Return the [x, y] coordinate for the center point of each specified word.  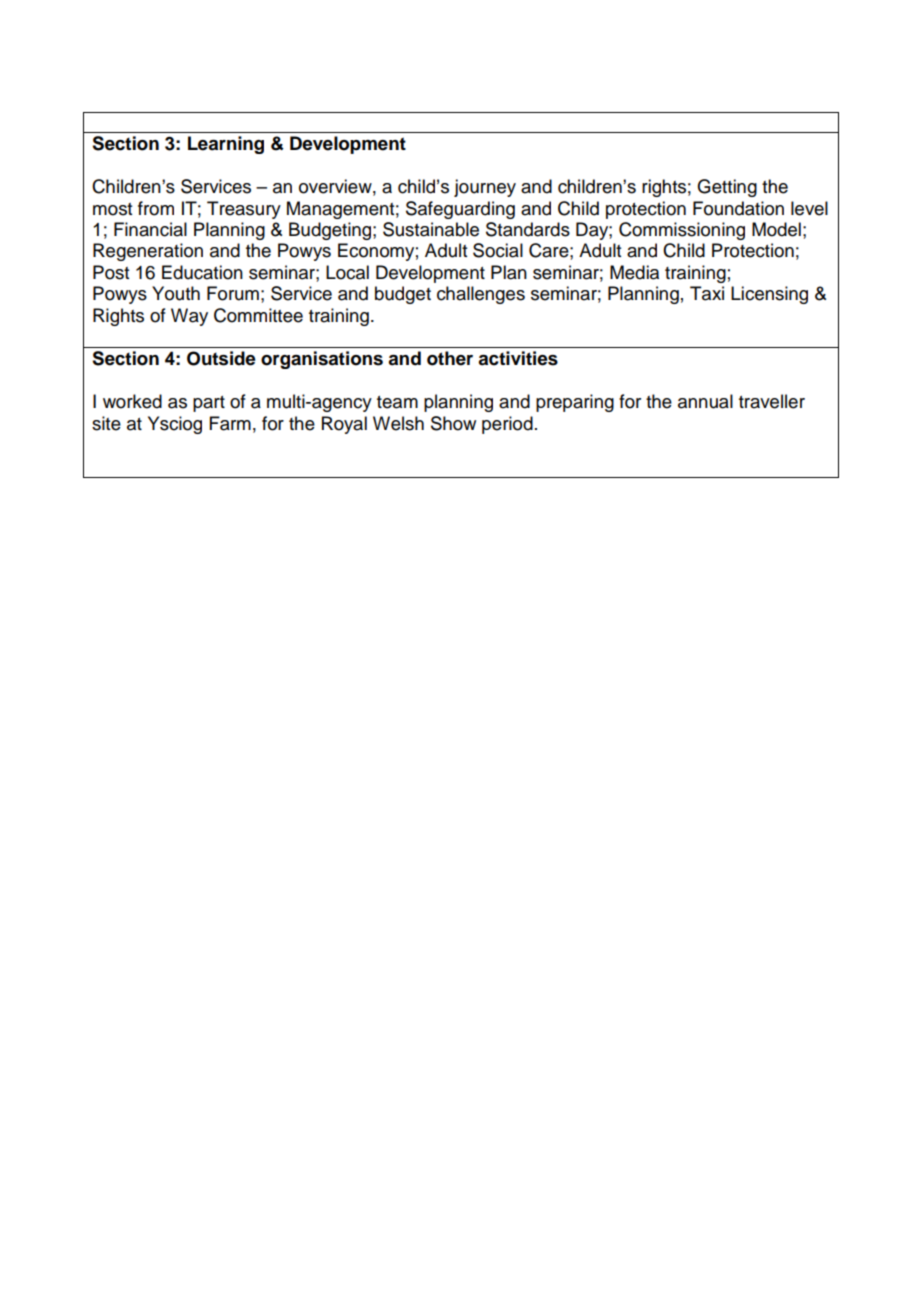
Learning [226, 145]
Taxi [707, 293]
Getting [727, 188]
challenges [481, 295]
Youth [176, 293]
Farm [230, 423]
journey [485, 188]
